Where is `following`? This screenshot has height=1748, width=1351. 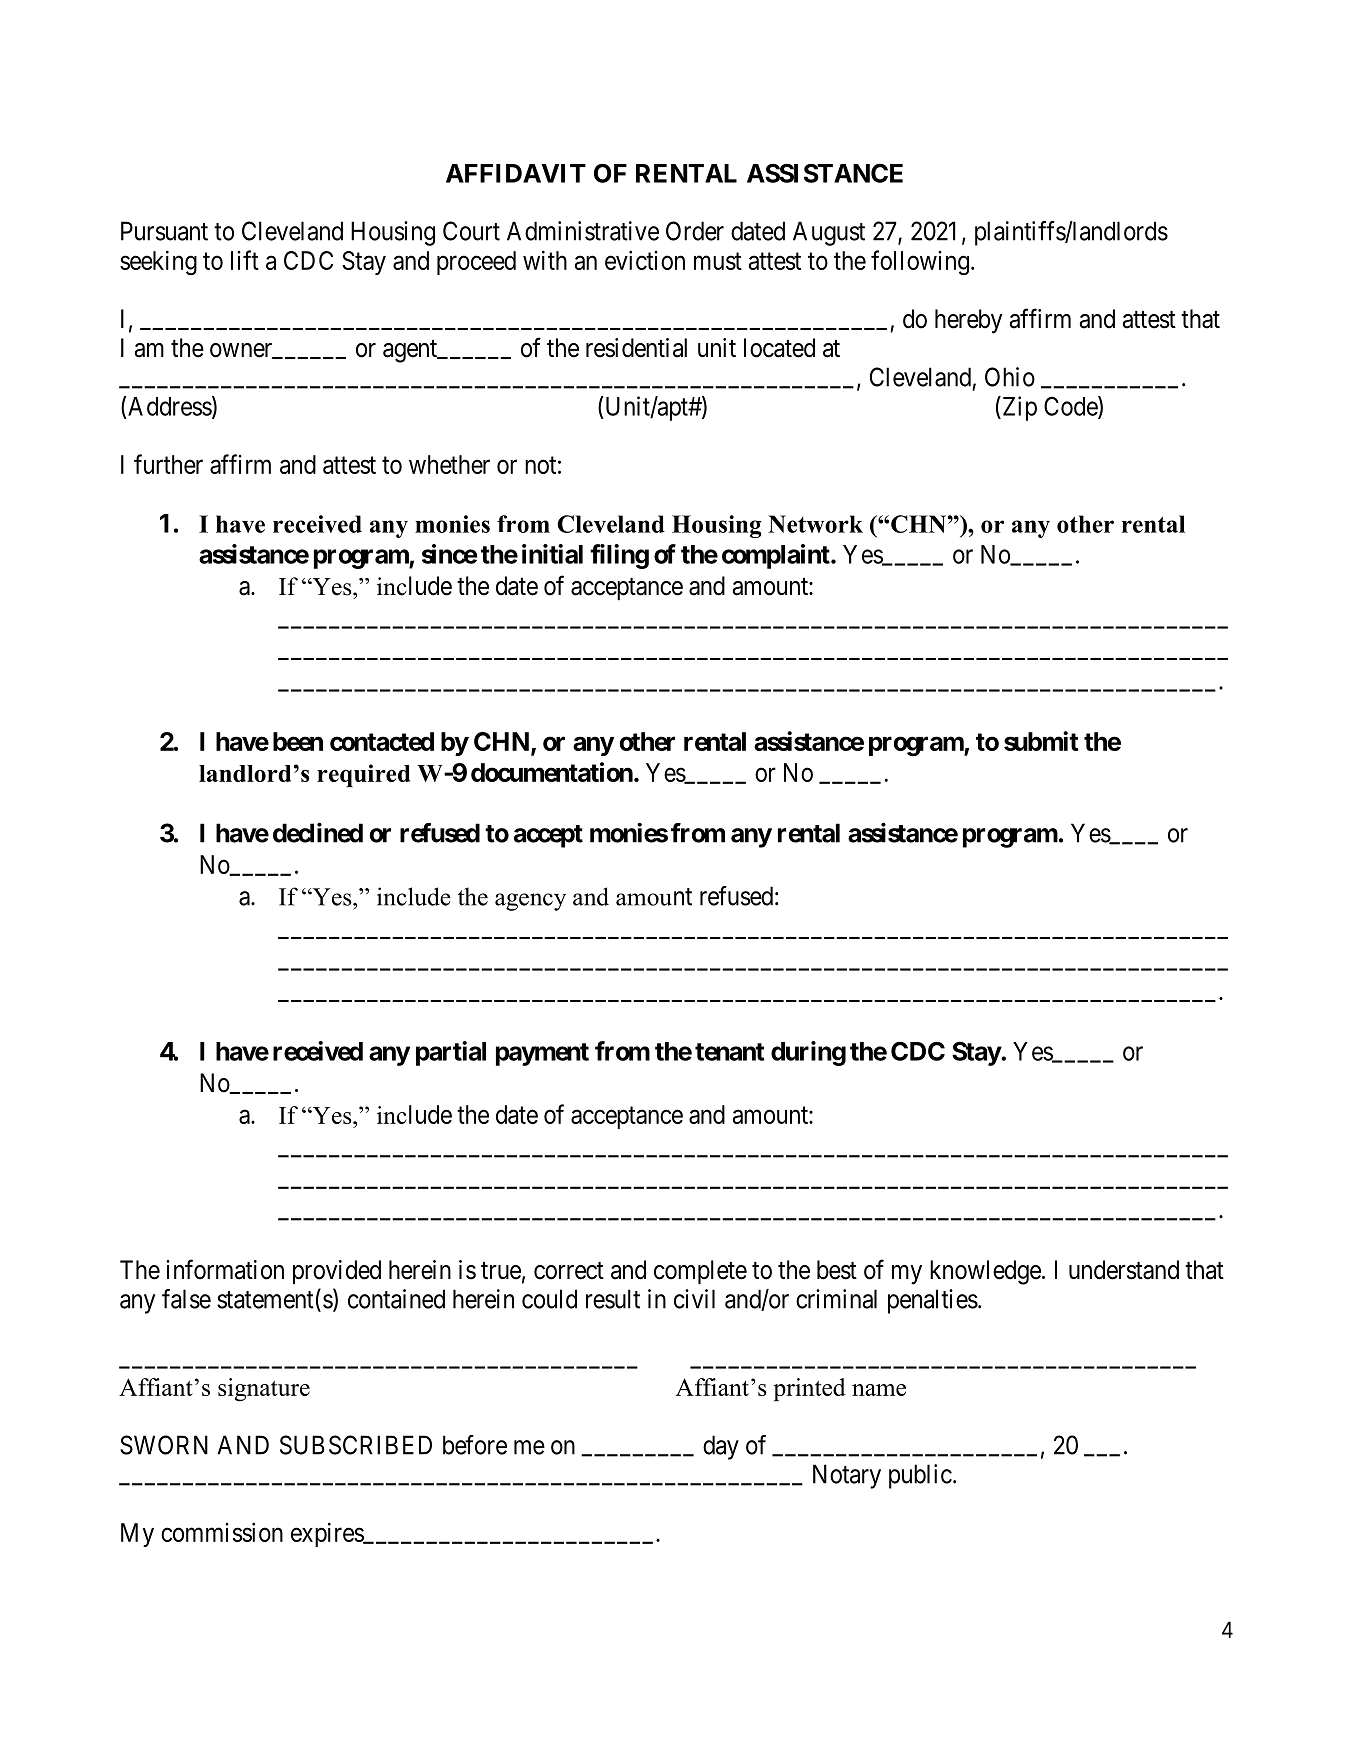
following is located at coordinates (920, 263).
